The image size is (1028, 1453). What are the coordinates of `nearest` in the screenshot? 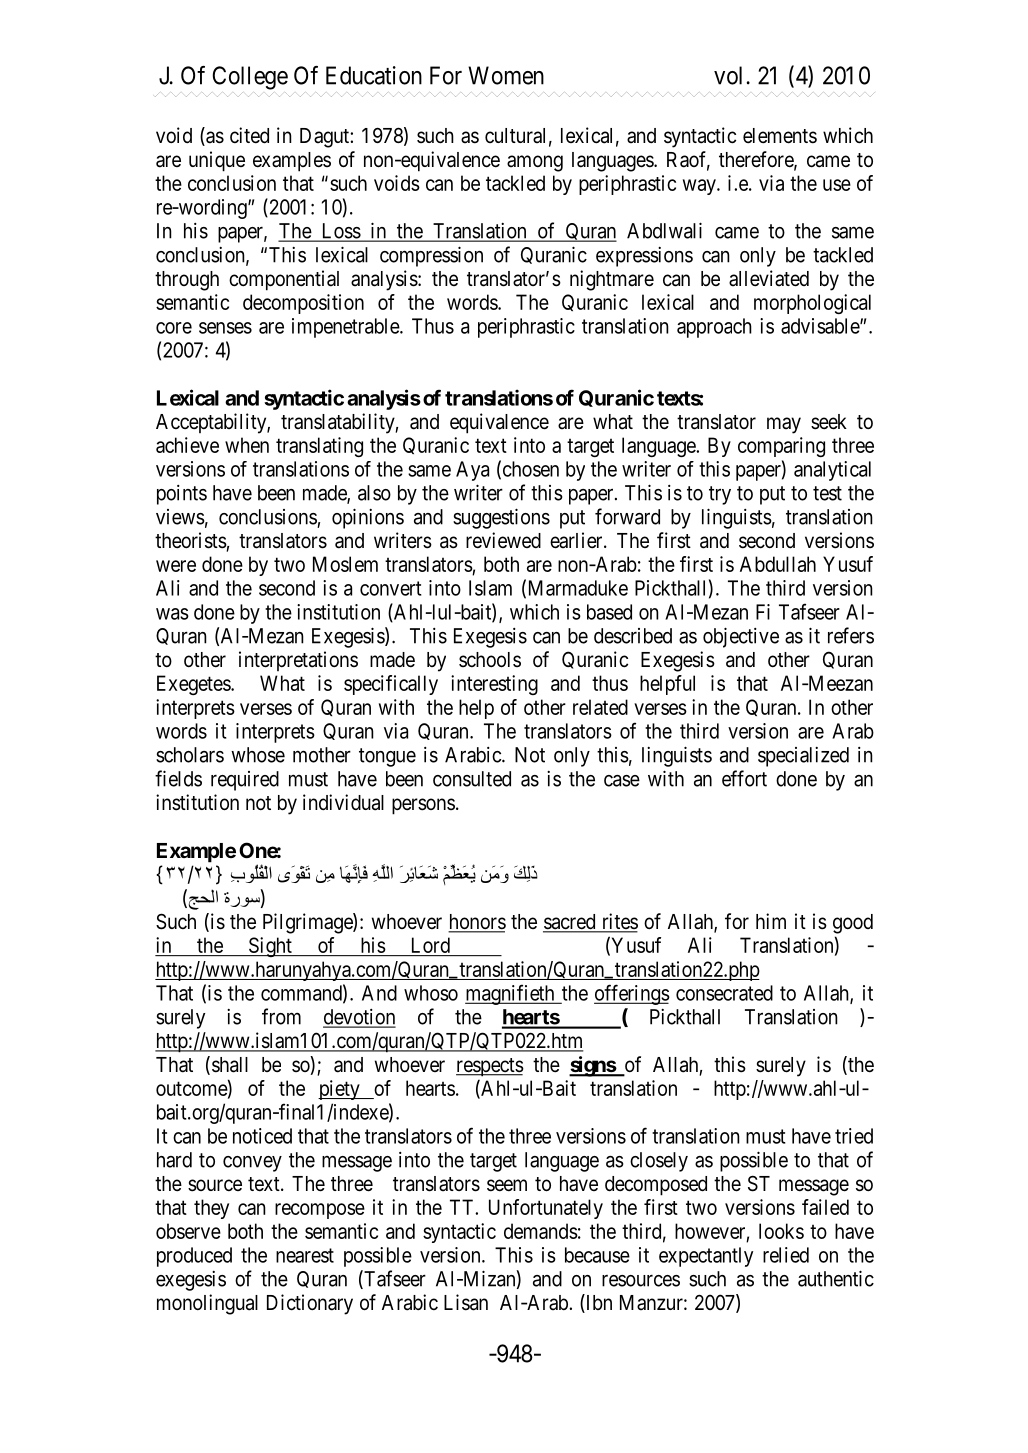 It's located at (305, 1255).
